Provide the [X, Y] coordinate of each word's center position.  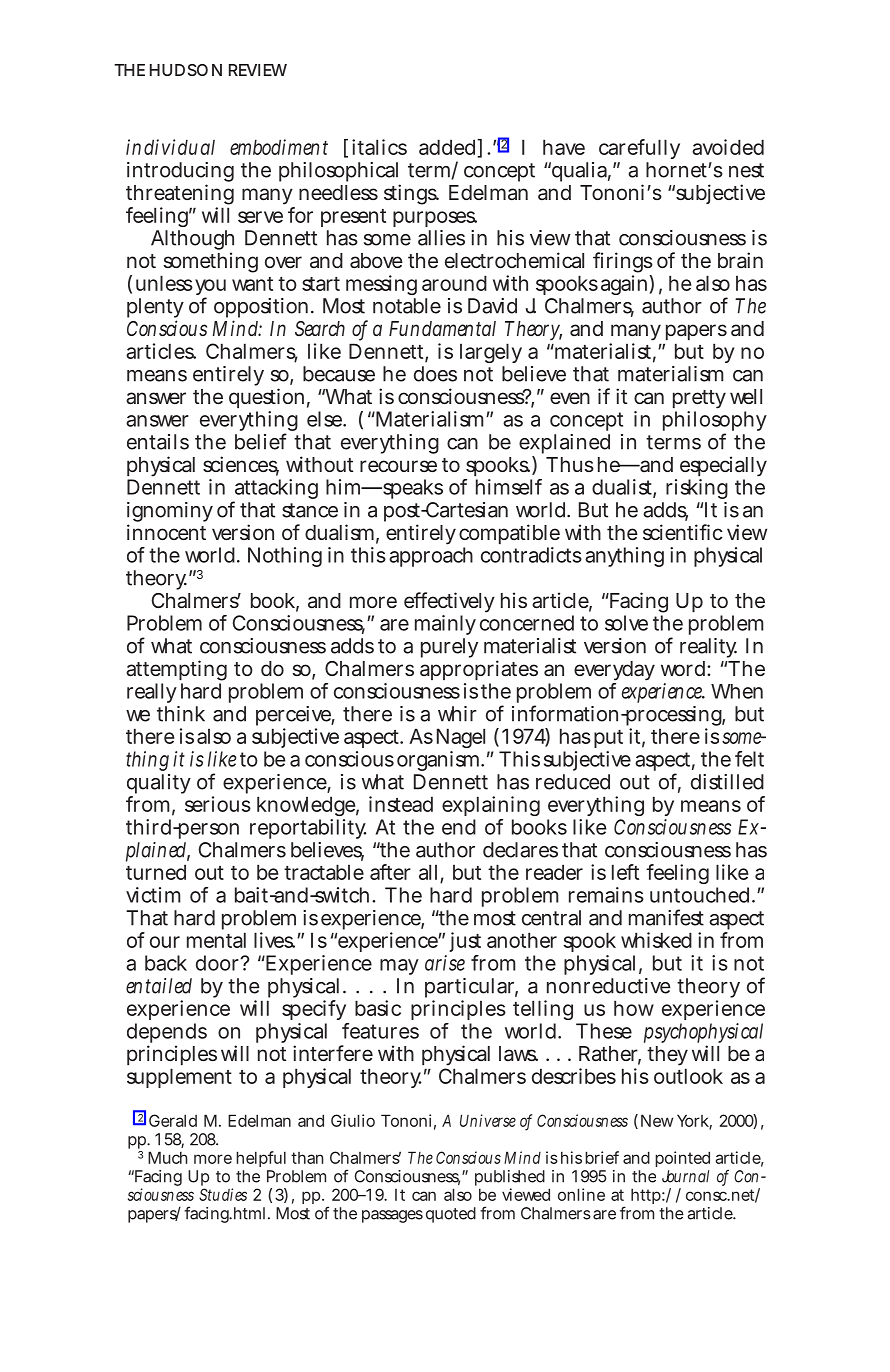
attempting [176, 672]
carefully [639, 149]
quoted [451, 1215]
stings [411, 194]
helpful [261, 1159]
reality [708, 648]
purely [449, 648]
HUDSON [186, 70]
